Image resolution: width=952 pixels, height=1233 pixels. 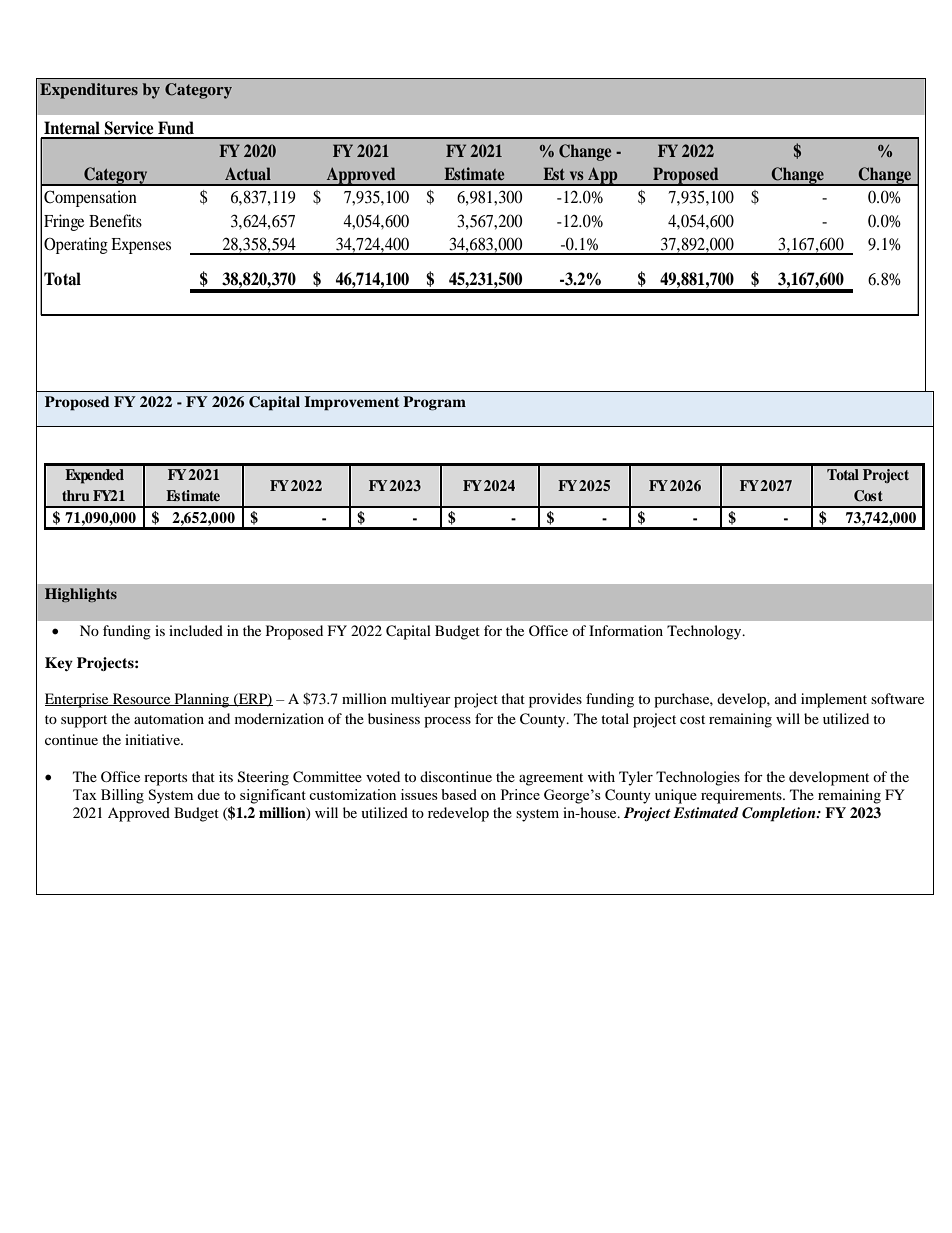 I want to click on Actual, so click(x=248, y=173).
